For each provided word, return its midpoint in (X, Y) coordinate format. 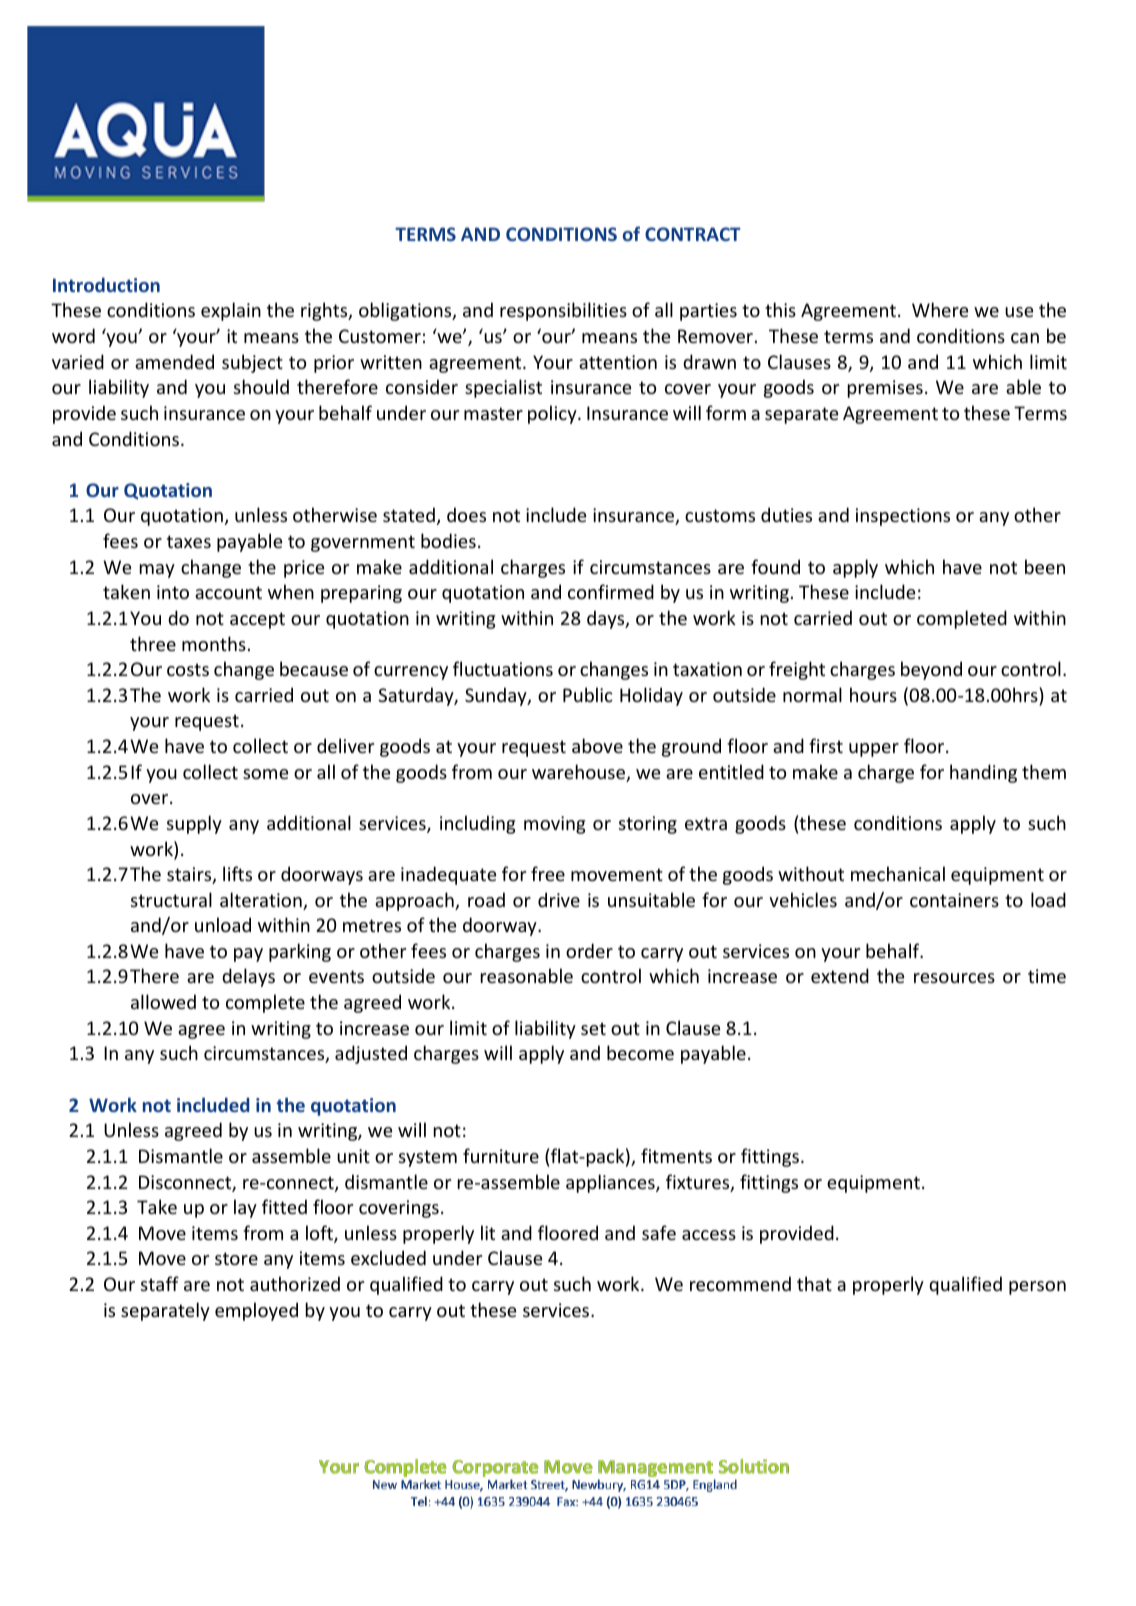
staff (160, 1283)
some (266, 774)
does (466, 514)
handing (983, 773)
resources (954, 978)
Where (940, 309)
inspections (903, 517)
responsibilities (563, 311)
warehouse (580, 773)
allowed (163, 1001)
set (593, 1028)
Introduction (106, 284)
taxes (189, 541)
